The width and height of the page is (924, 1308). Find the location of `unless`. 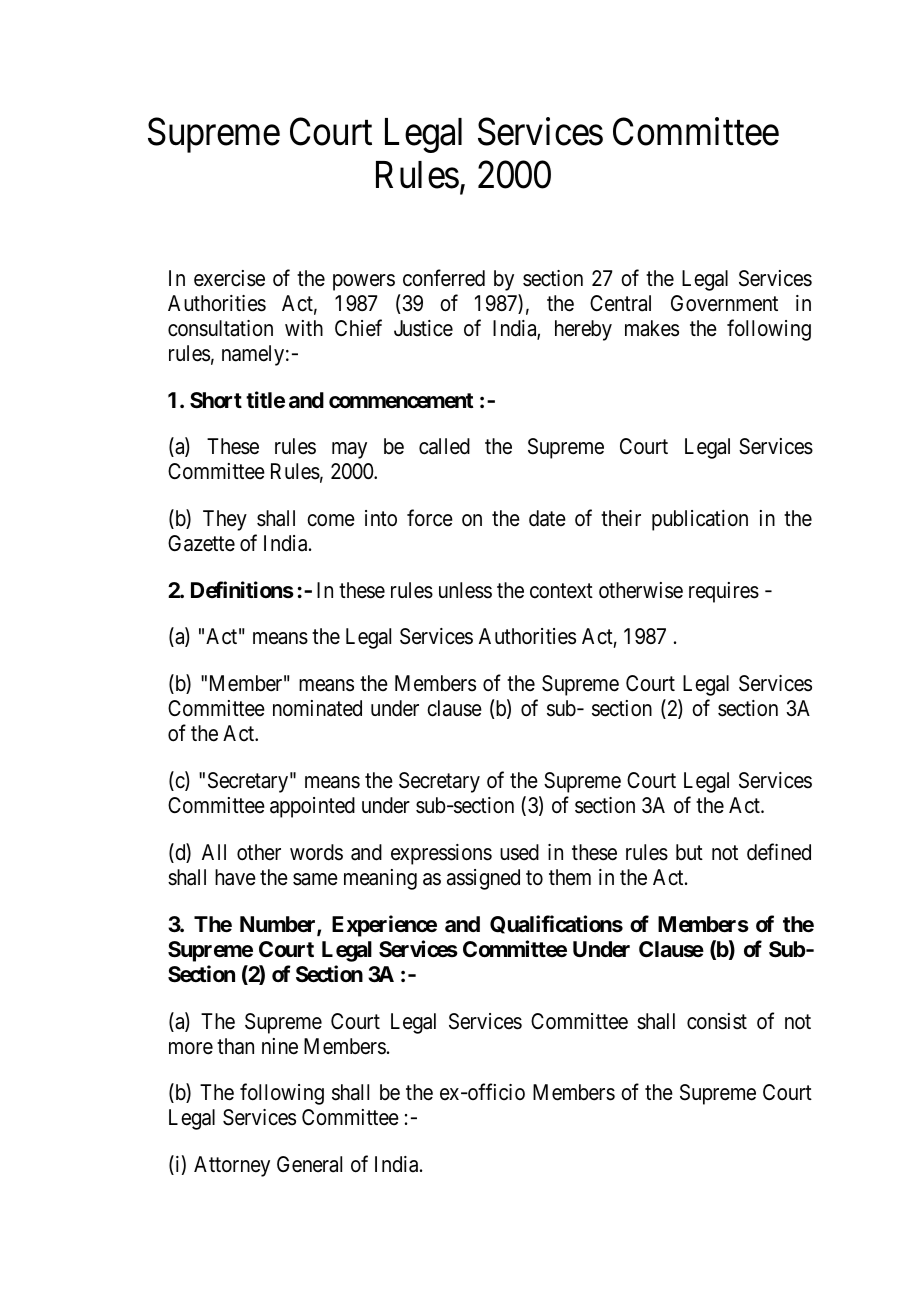

unless is located at coordinates (465, 590).
